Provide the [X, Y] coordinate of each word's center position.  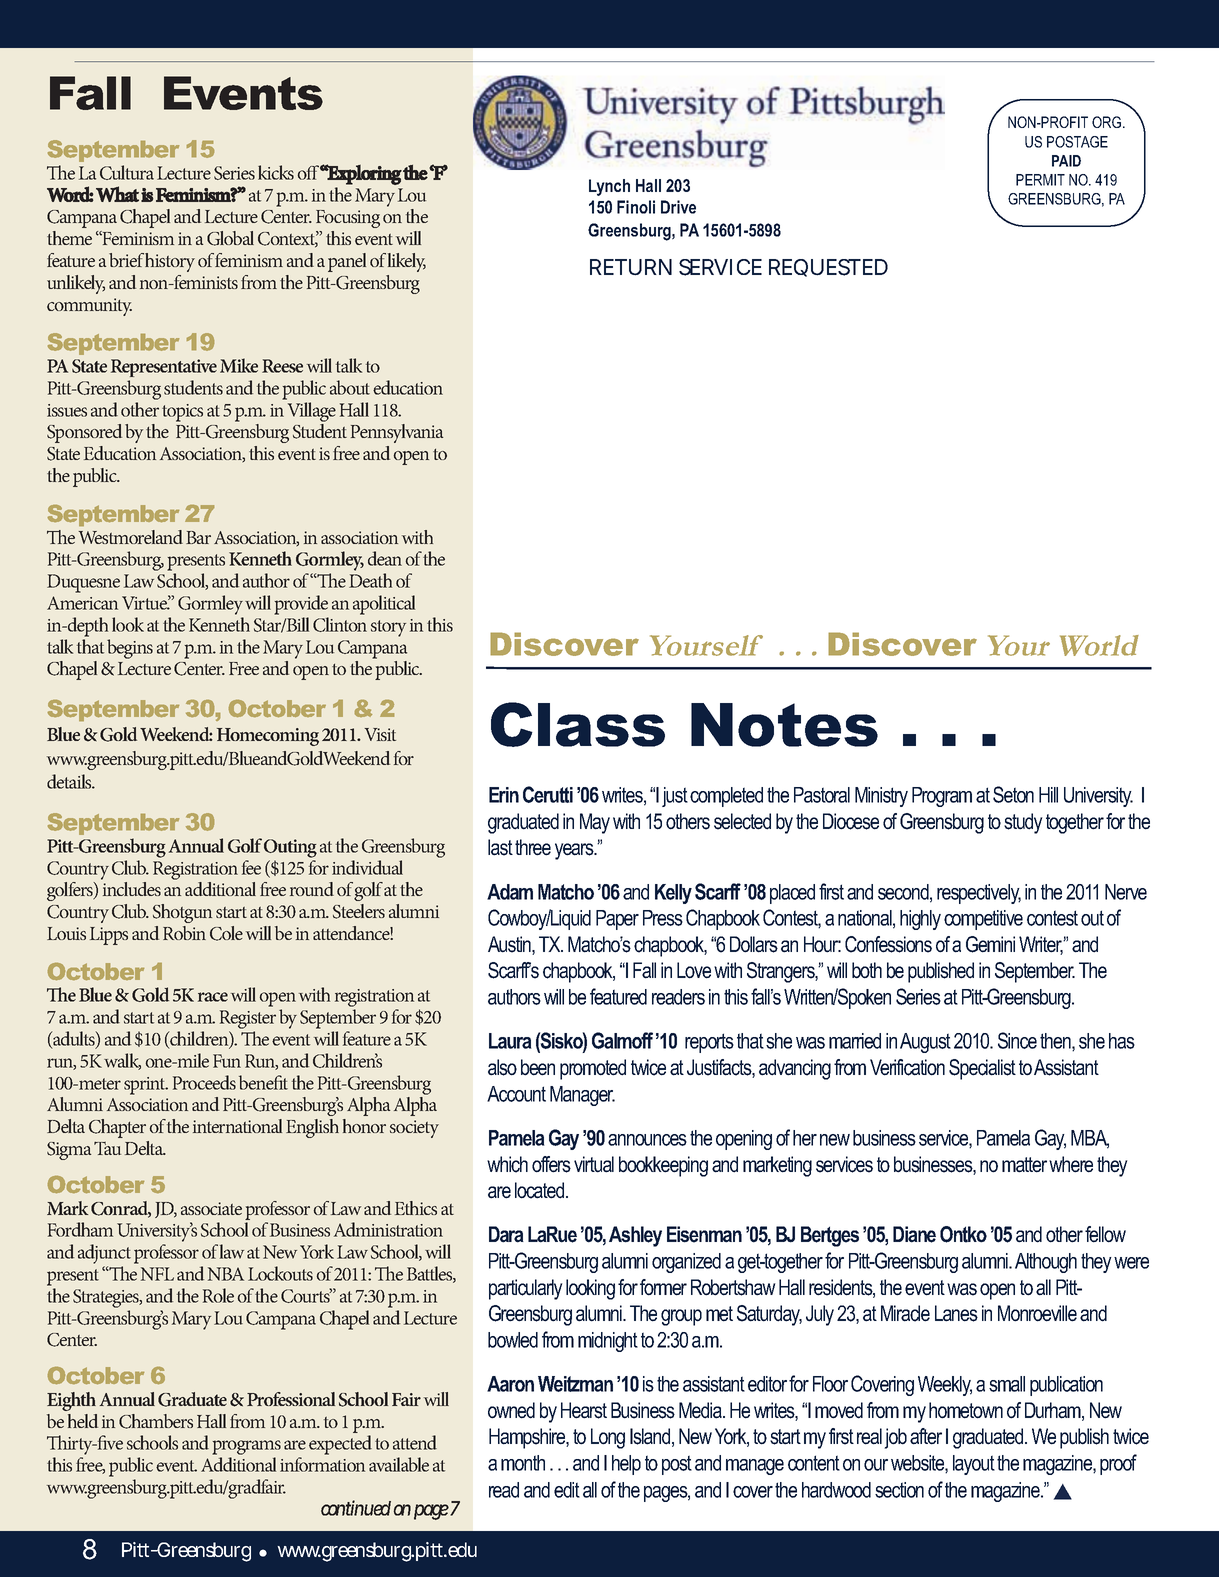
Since [1017, 1040]
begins [130, 649]
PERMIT [1040, 180]
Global [230, 238]
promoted [593, 1069]
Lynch [609, 187]
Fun [227, 1061]
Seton [1013, 794]
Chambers [156, 1421]
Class [578, 724]
